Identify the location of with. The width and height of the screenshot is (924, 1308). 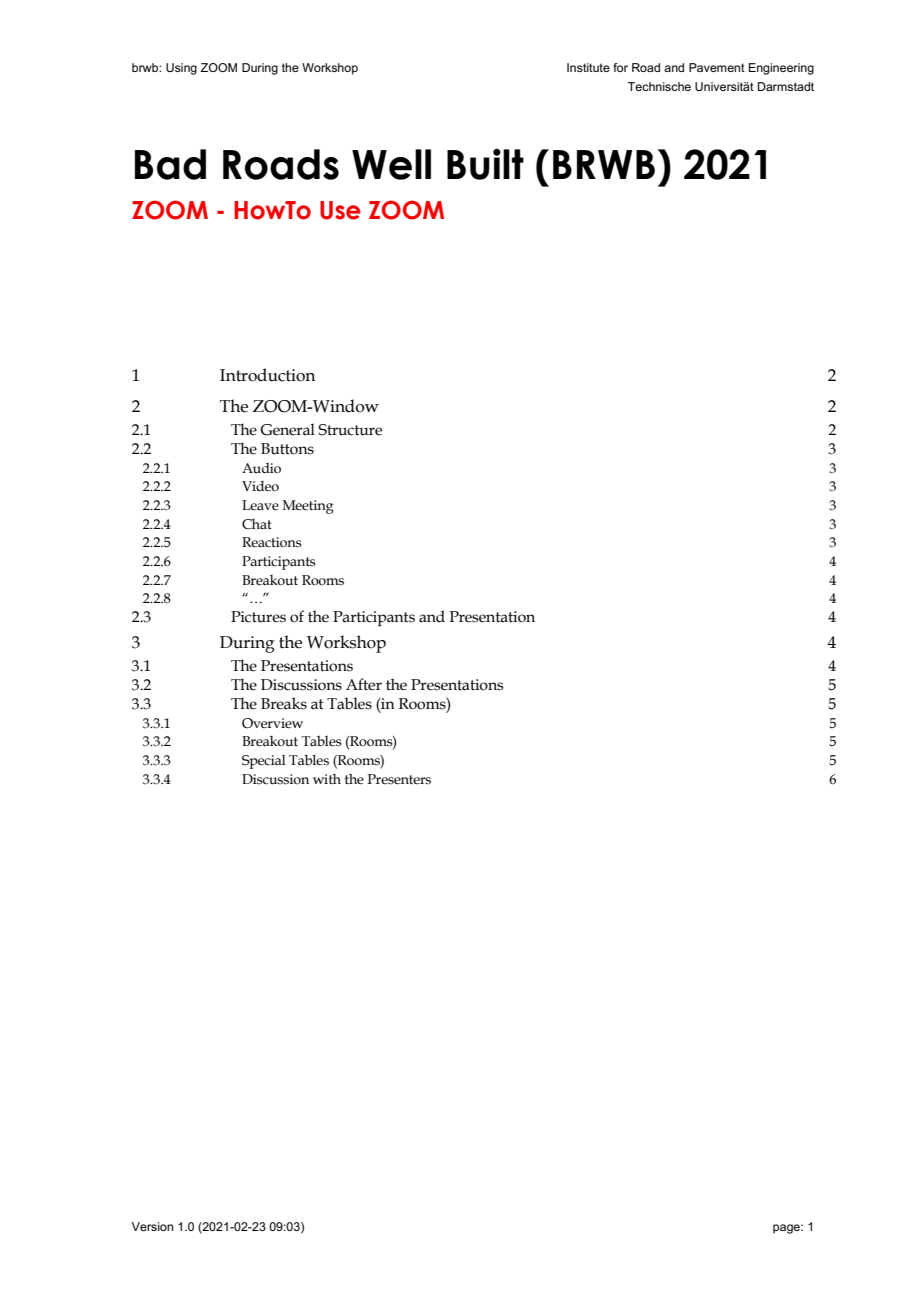
(327, 779).
